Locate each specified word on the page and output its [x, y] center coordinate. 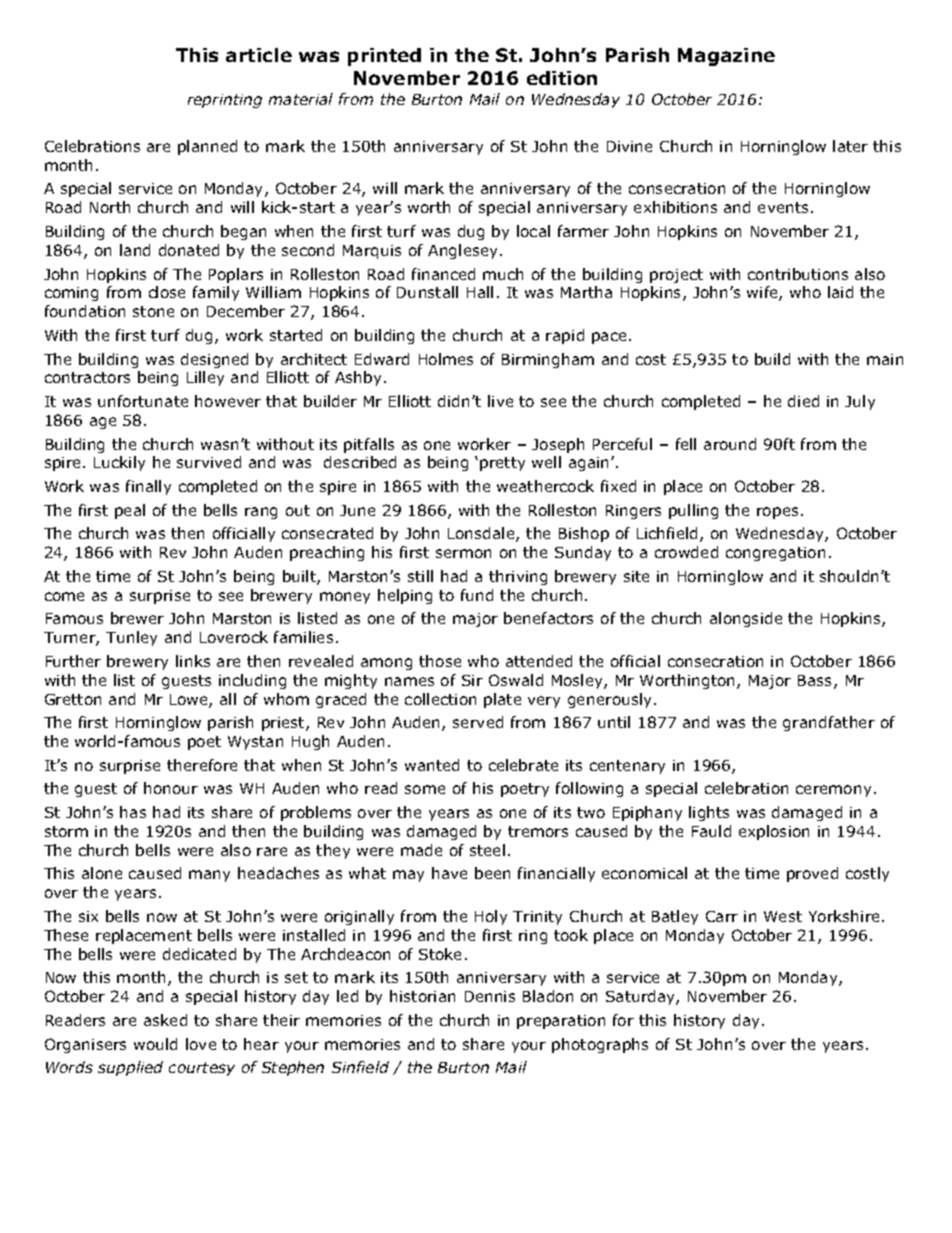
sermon [463, 553]
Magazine [726, 57]
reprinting [225, 101]
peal [130, 511]
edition [562, 78]
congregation [775, 554]
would [155, 1044]
